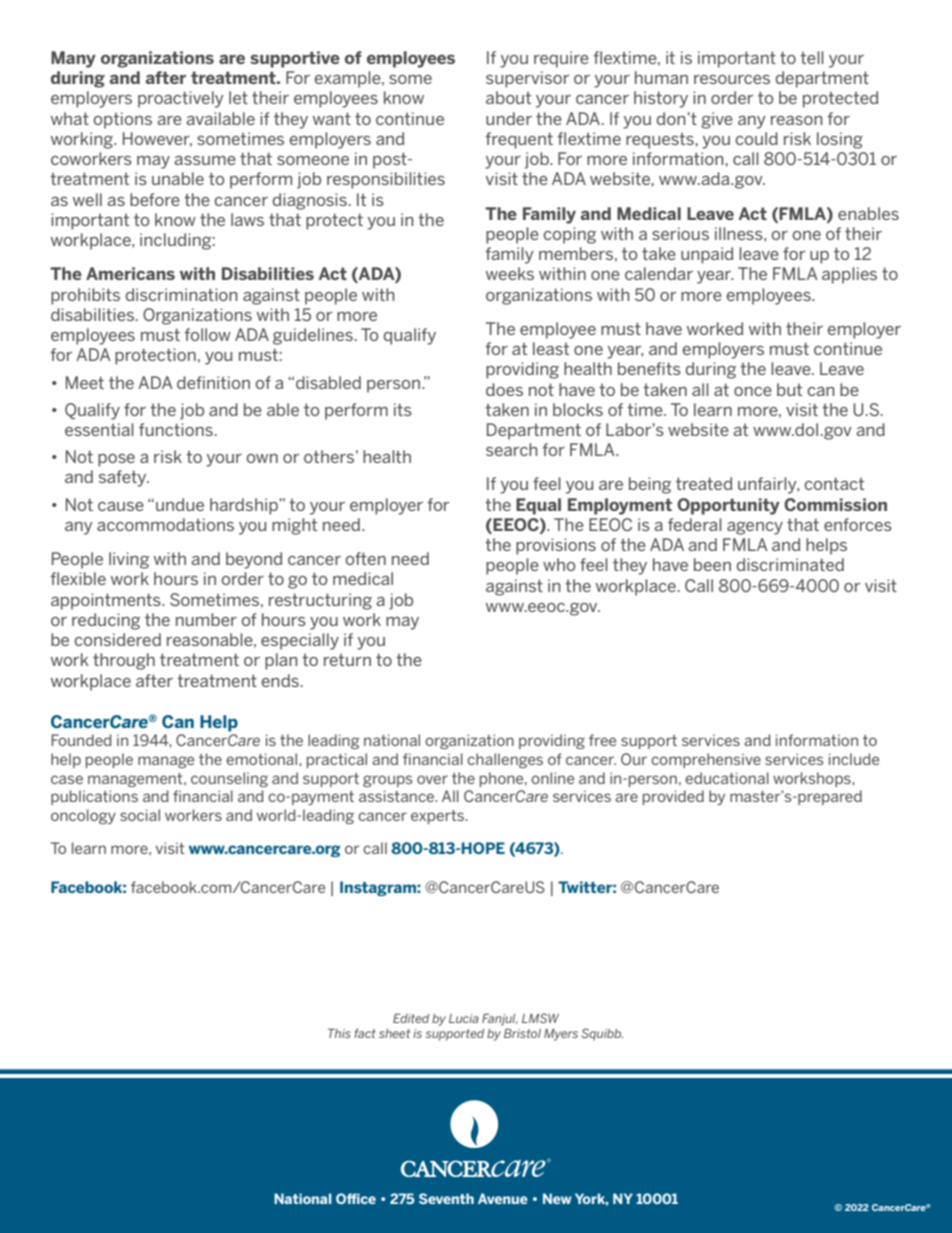  What do you see at coordinates (177, 429) in the screenshot?
I see `functions` at bounding box center [177, 429].
